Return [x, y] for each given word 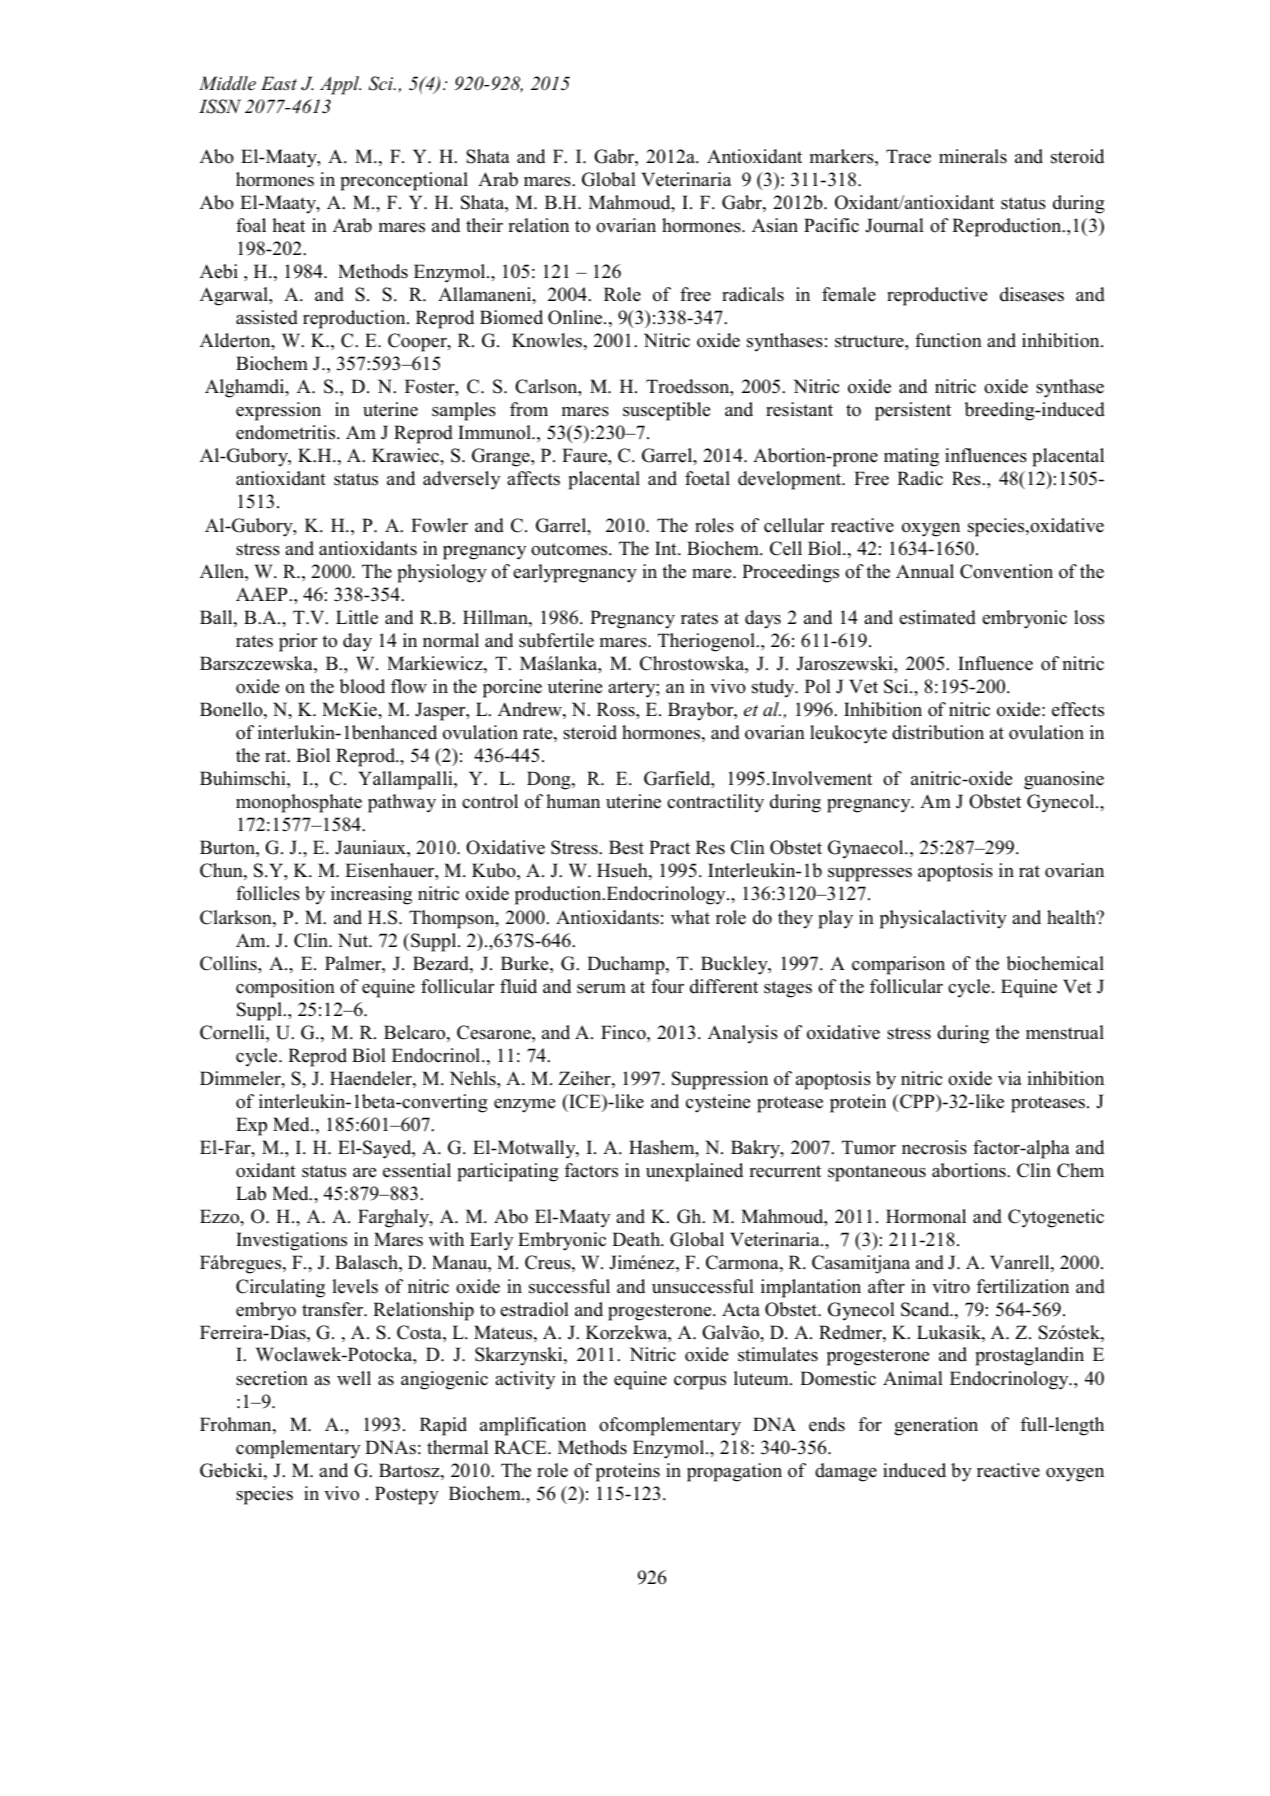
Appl [340, 85]
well [354, 1378]
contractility [715, 803]
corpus [700, 1383]
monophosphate [299, 803]
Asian [775, 225]
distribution [938, 732]
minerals [973, 156]
